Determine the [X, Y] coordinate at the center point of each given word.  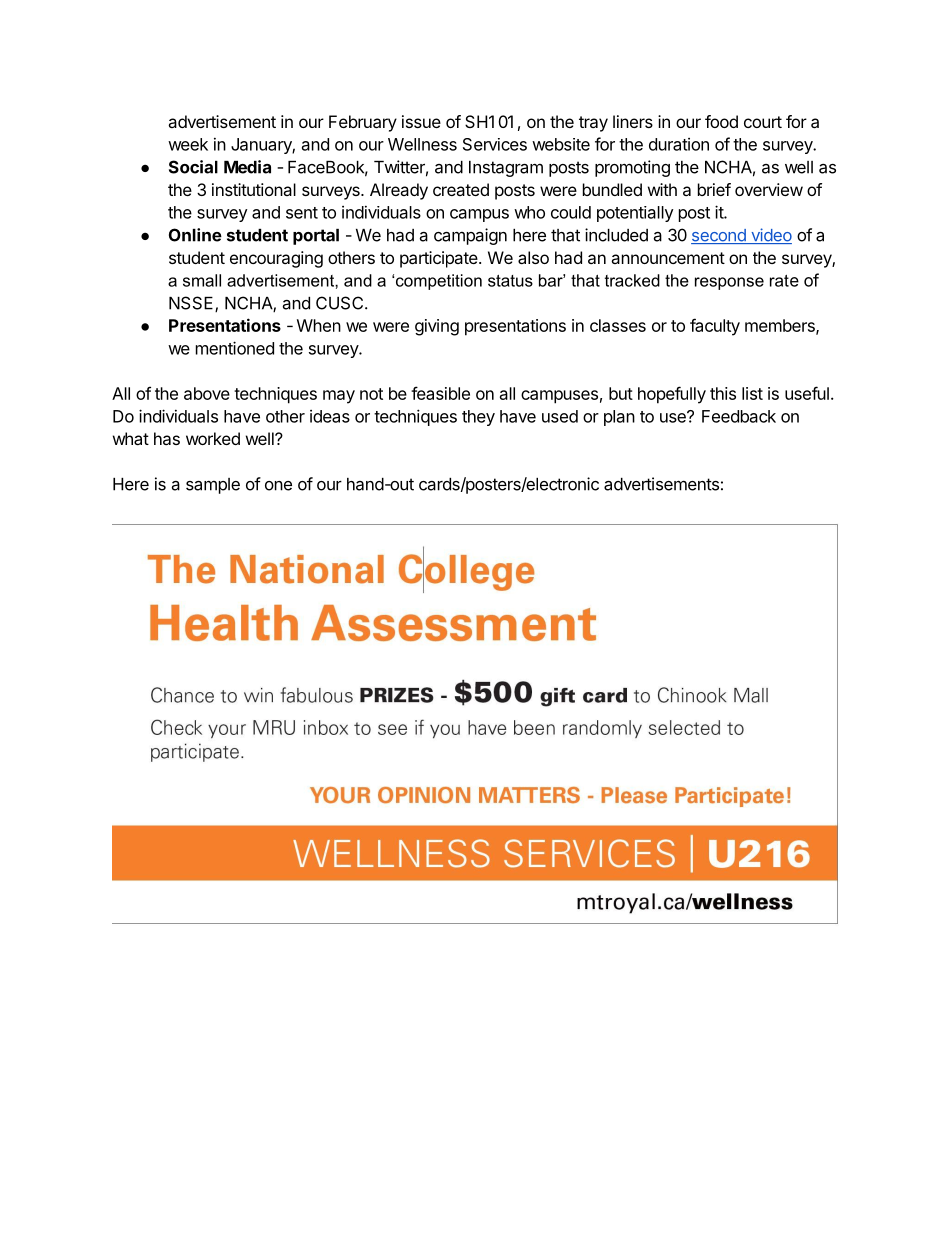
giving [437, 327]
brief [714, 189]
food [721, 121]
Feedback [739, 416]
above [207, 393]
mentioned [235, 348]
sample [213, 486]
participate [440, 259]
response [729, 283]
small [202, 280]
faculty [715, 327]
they [478, 418]
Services [495, 144]
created [461, 189]
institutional [254, 189]
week [188, 144]
